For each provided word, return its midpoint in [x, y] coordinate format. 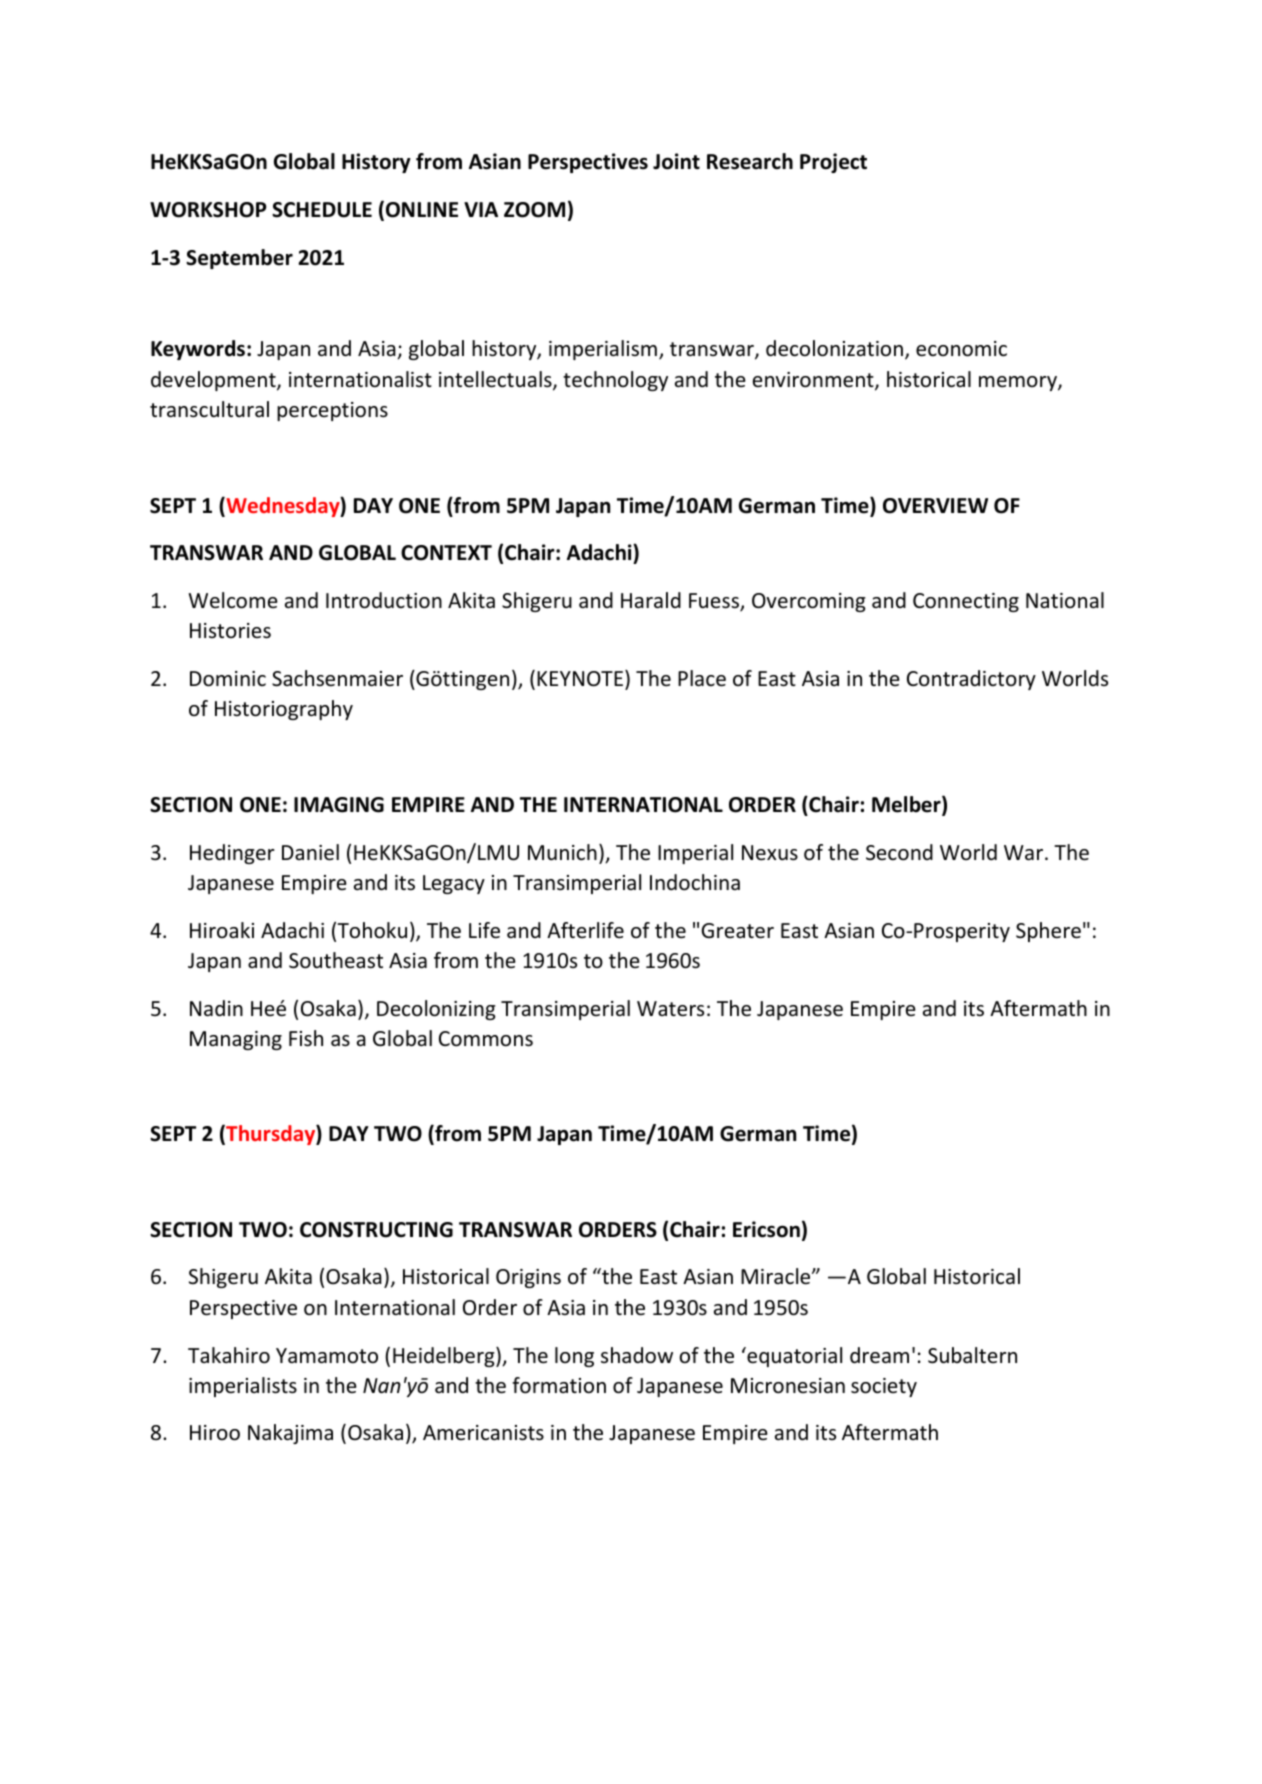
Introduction [384, 600]
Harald [651, 600]
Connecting [966, 602]
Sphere [1048, 932]
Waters [670, 1009]
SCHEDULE [322, 210]
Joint [676, 161]
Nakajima [290, 1434]
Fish [306, 1038]
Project [833, 163]
